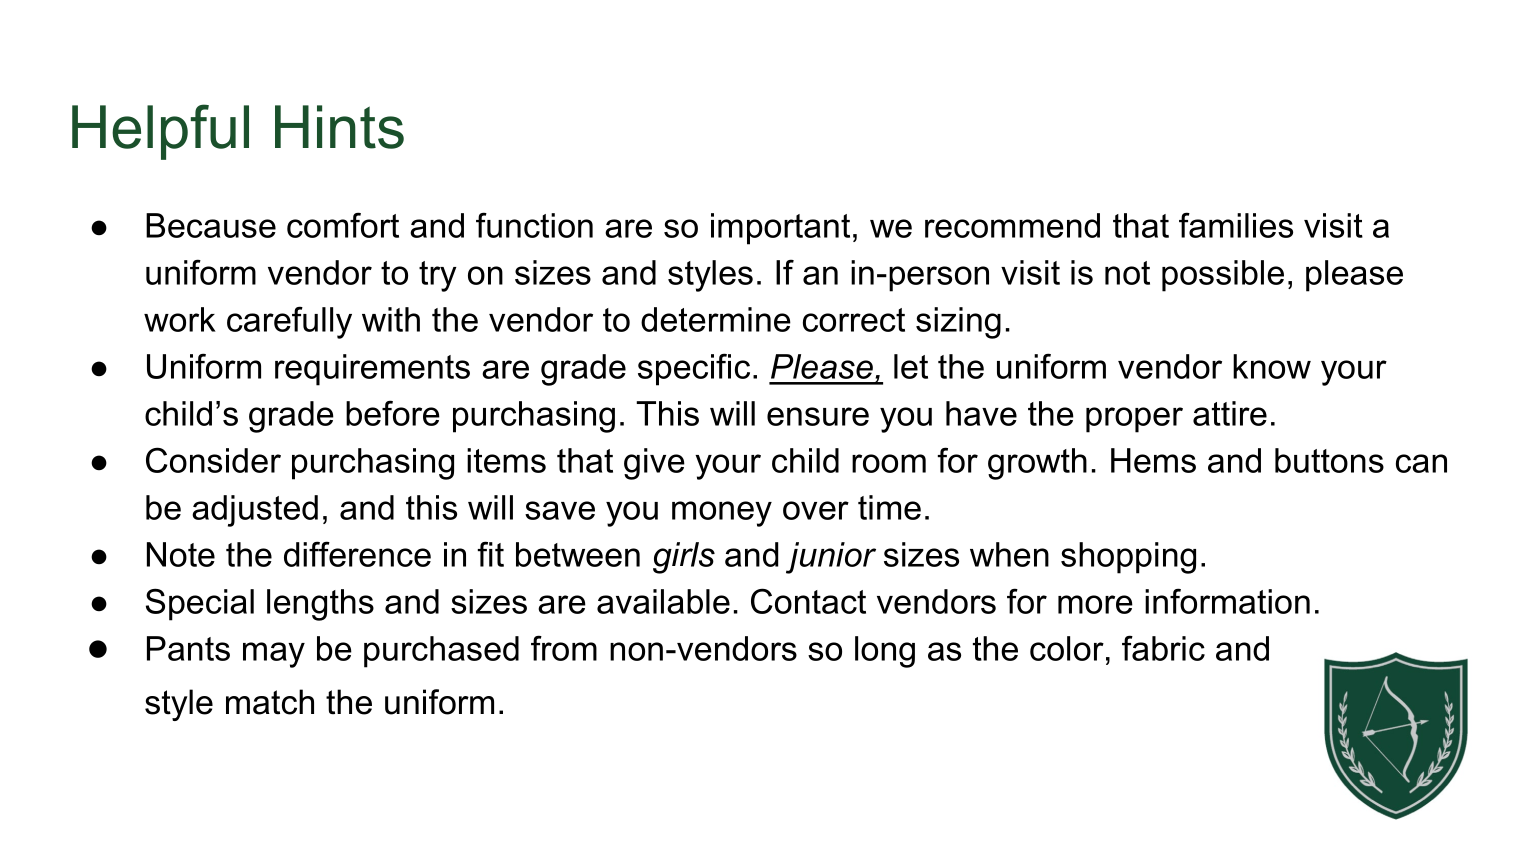 This screenshot has width=1533, height=862. What do you see at coordinates (780, 229) in the screenshot?
I see `important` at bounding box center [780, 229].
